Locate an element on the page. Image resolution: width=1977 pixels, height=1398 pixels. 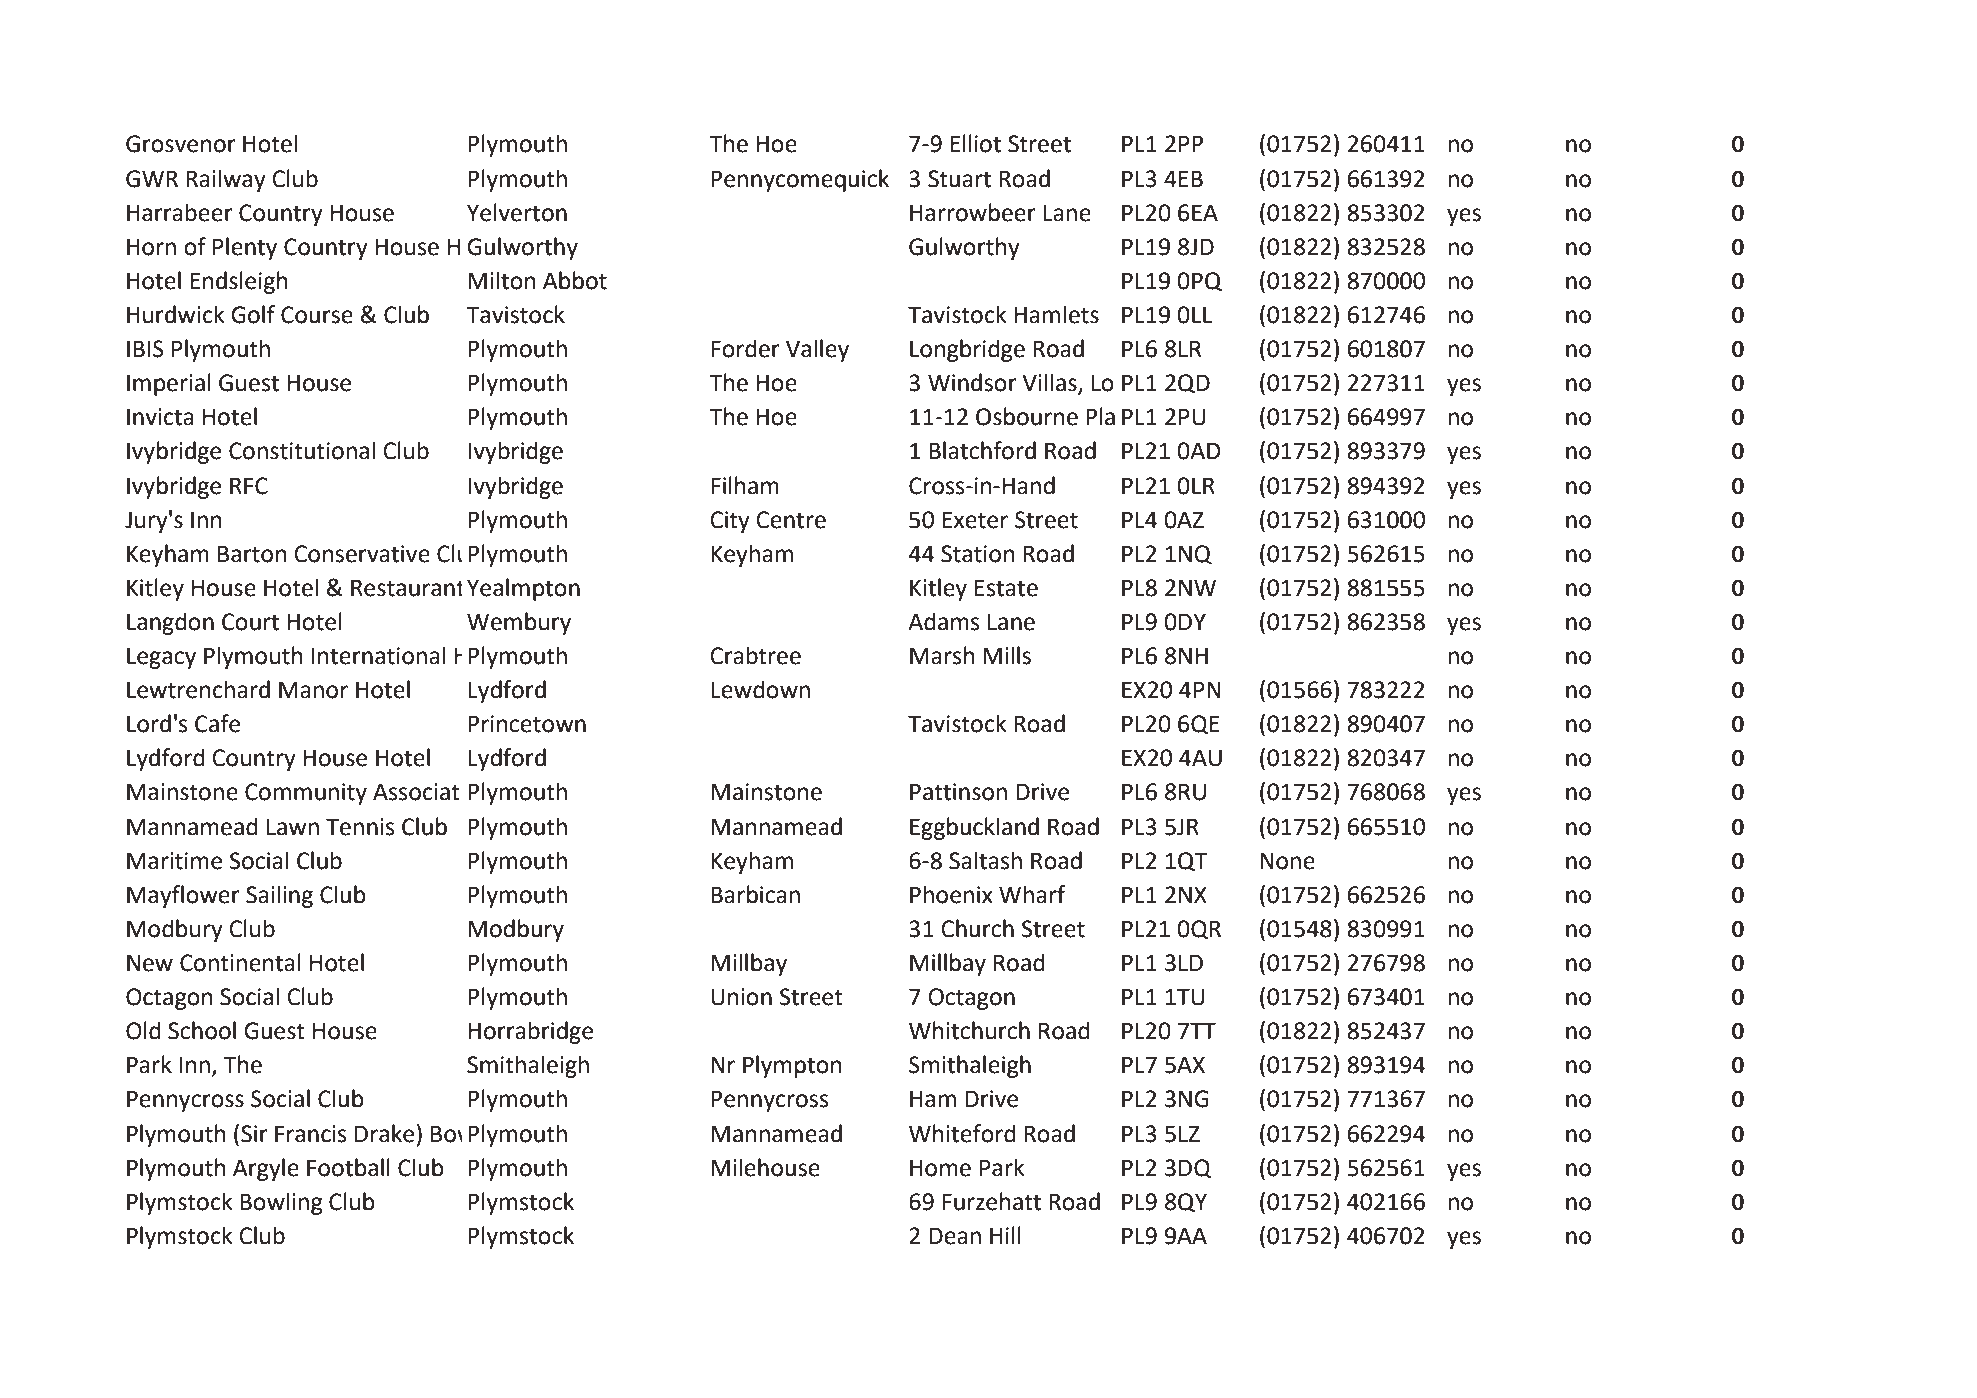
Railway is located at coordinates (226, 180).
